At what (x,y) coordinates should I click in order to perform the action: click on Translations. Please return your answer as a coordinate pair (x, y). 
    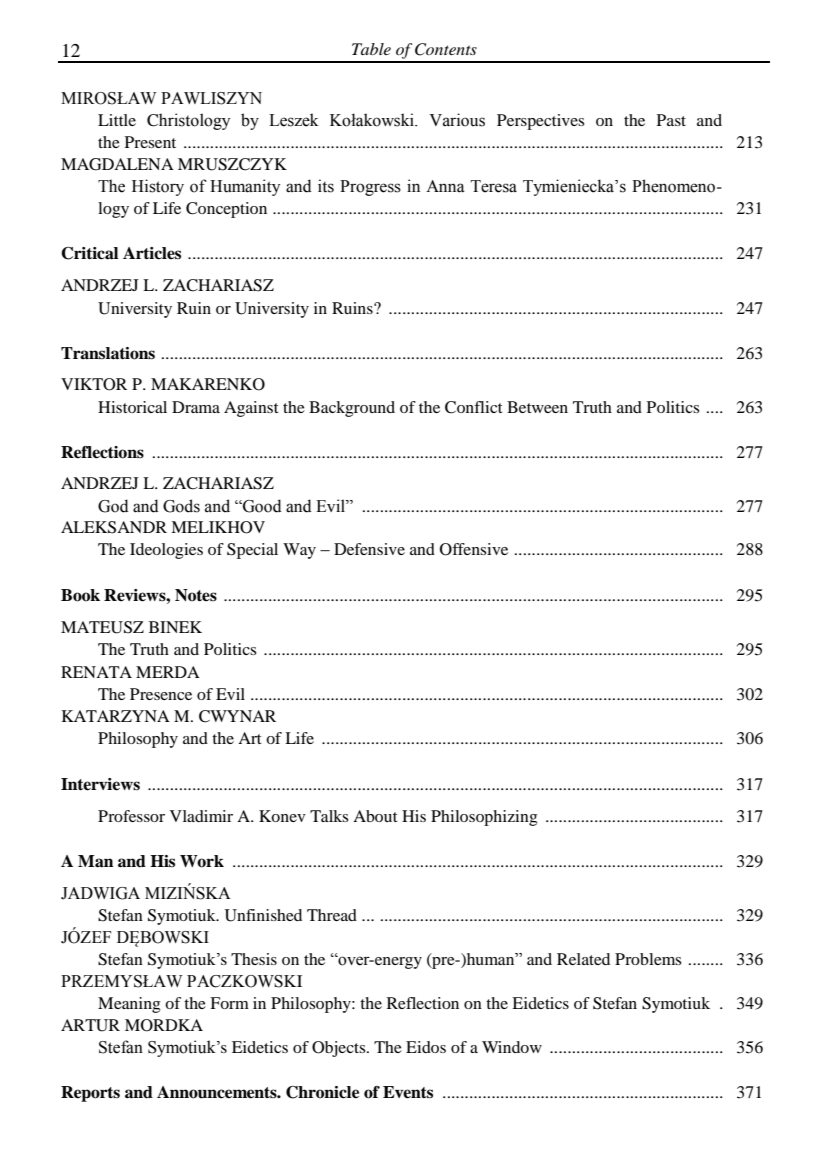
    Looking at the image, I should click on (108, 353).
